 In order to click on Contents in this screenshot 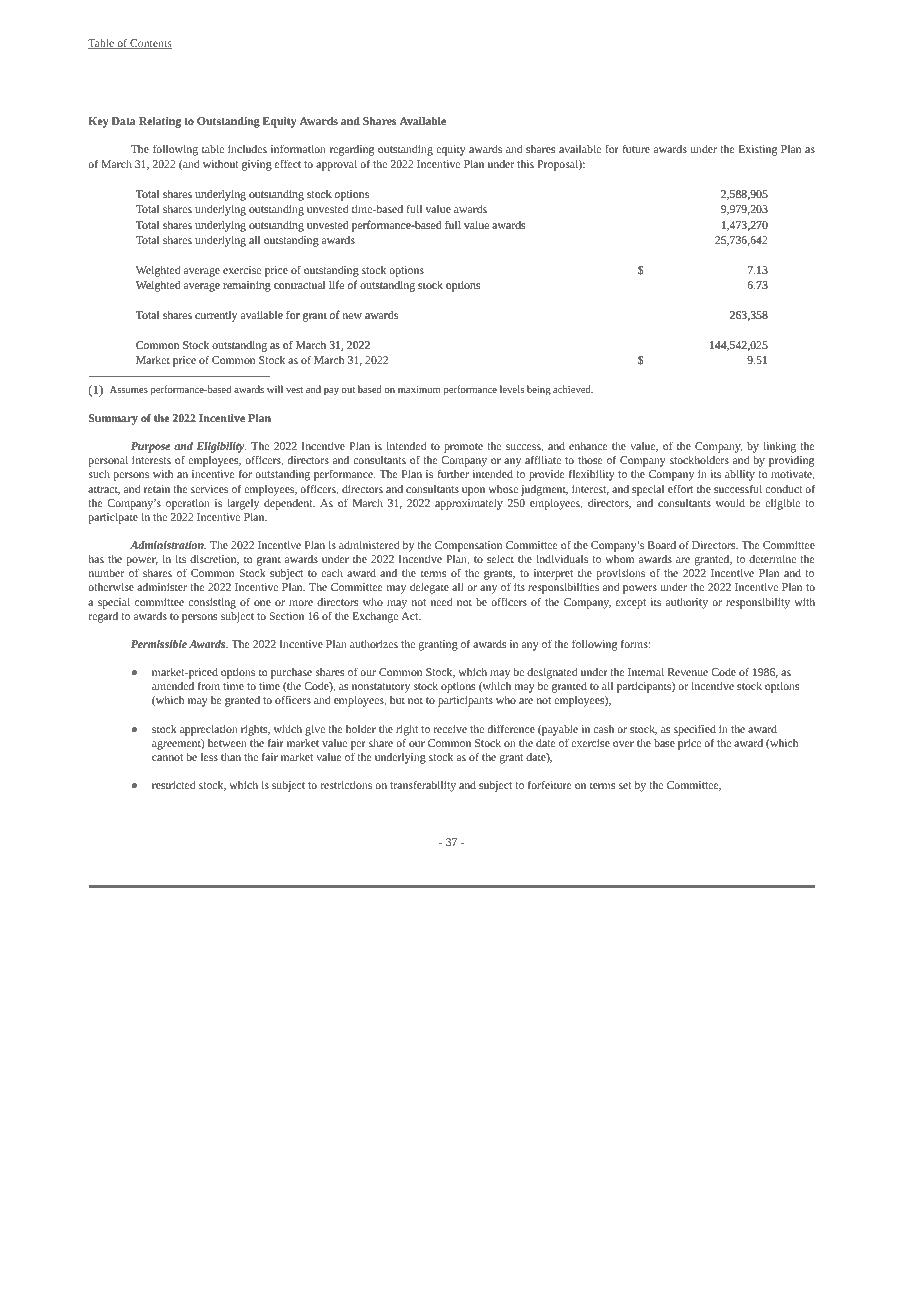, I will do `click(150, 44)`.
